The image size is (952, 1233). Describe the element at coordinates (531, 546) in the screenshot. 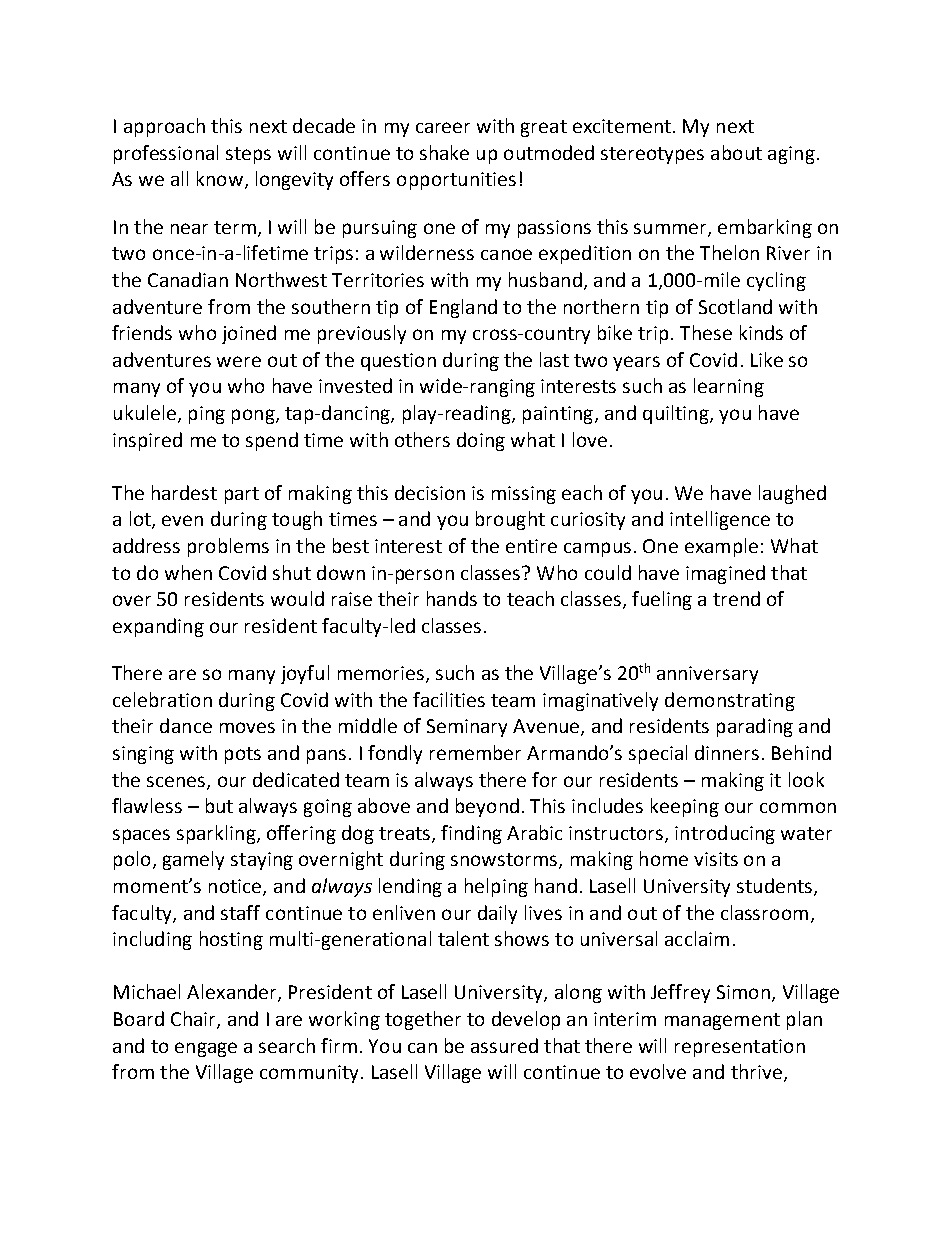

I see `entire` at that location.
